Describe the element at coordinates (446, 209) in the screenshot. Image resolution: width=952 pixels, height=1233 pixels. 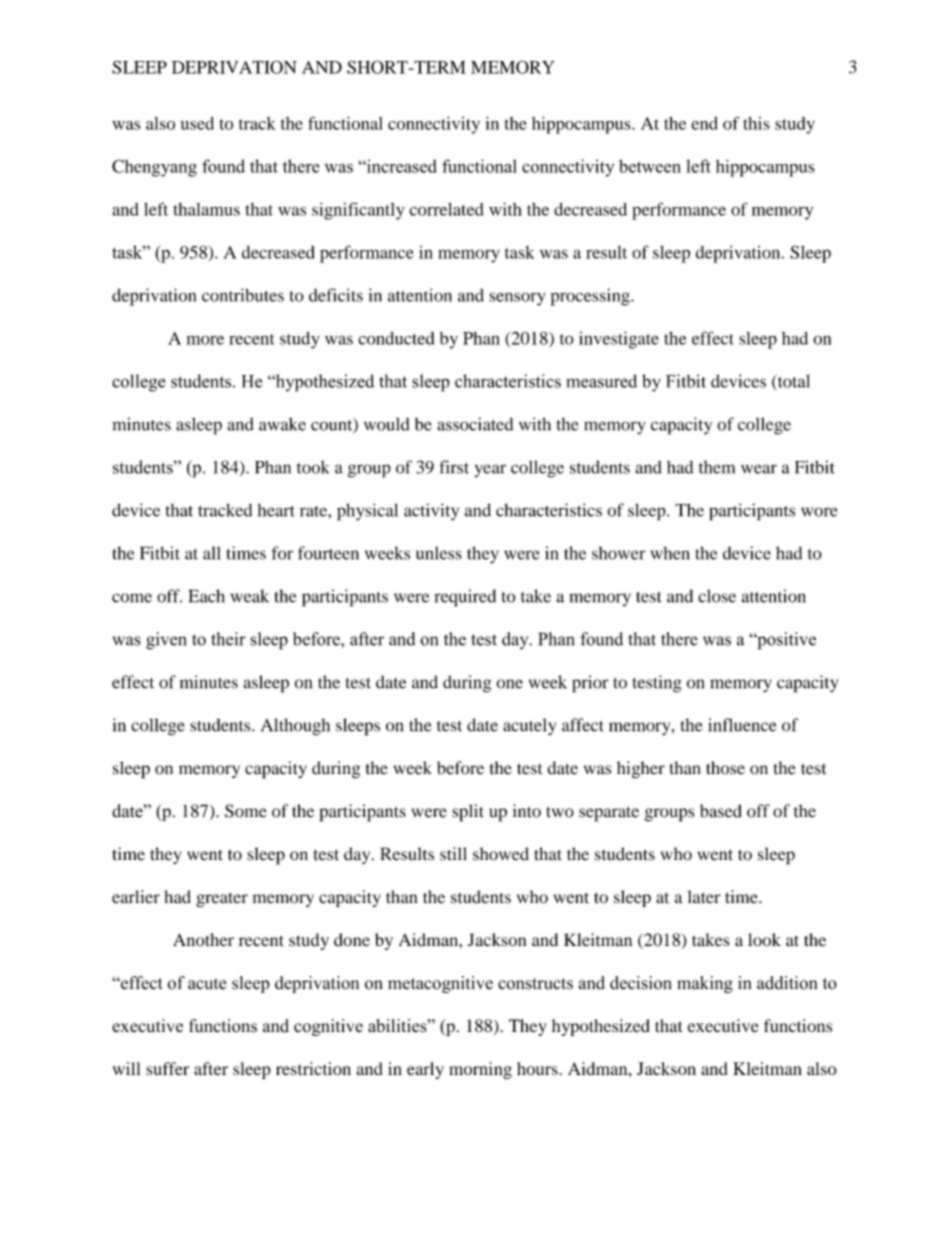
I see `correlated` at that location.
